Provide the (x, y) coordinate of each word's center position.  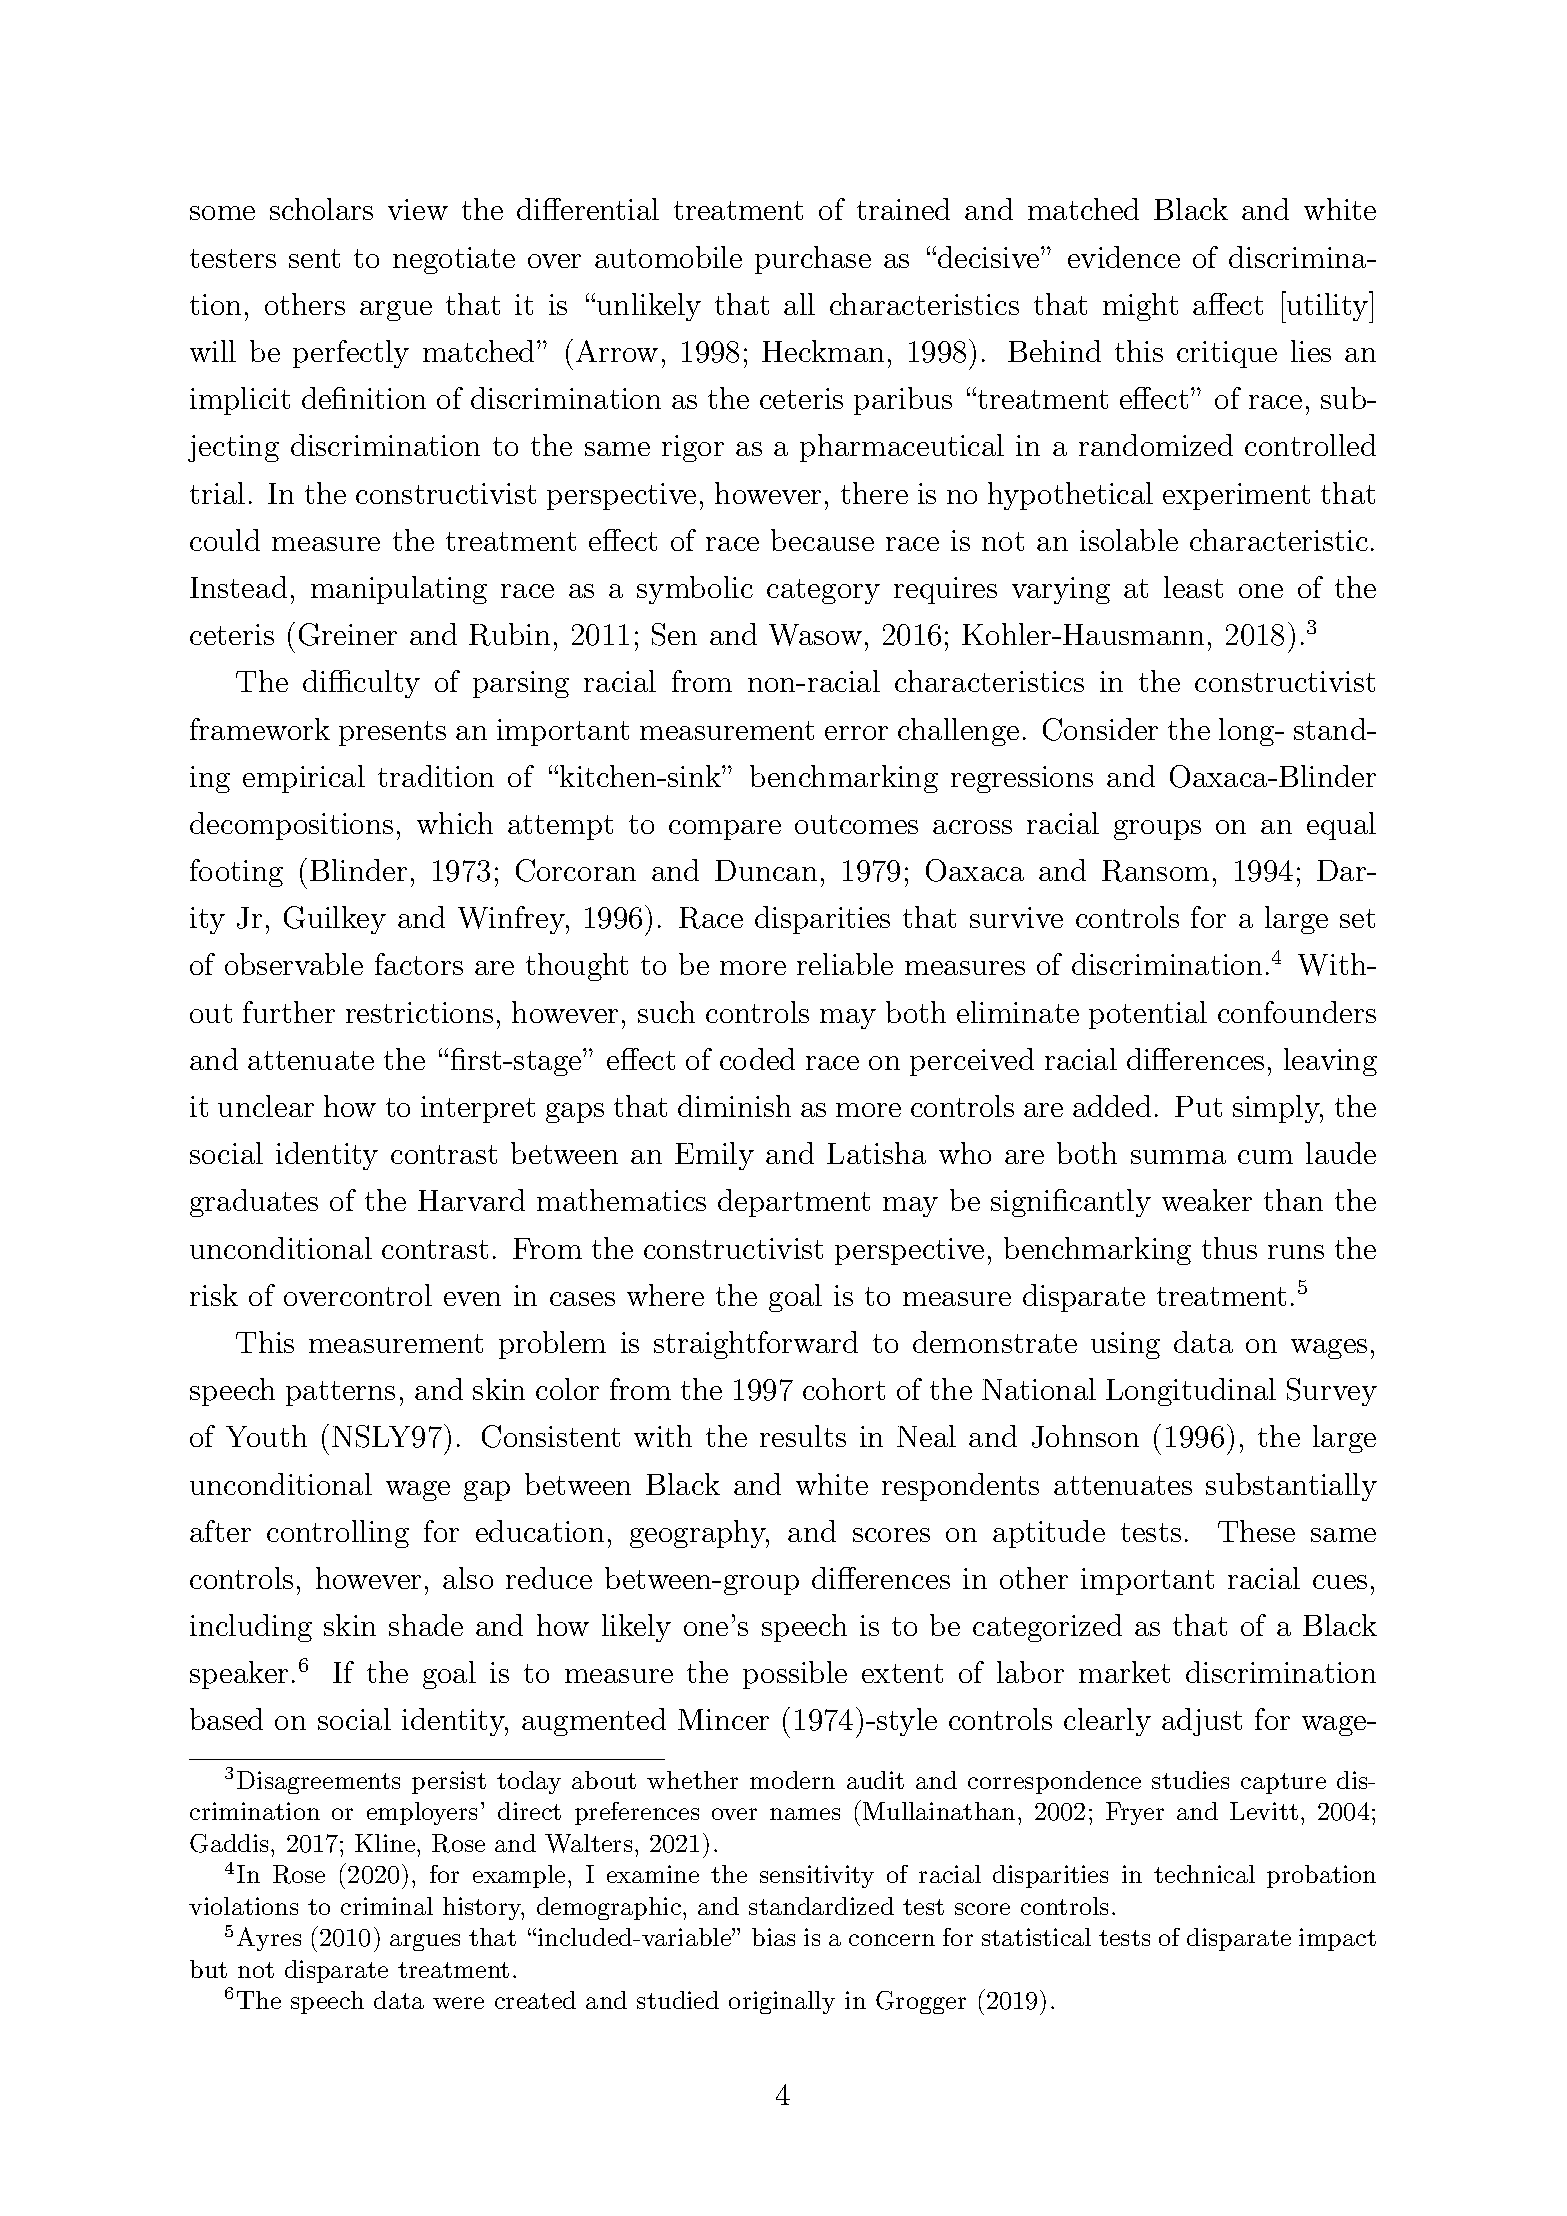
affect (1228, 304)
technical (1204, 1874)
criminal (387, 1906)
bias (773, 1937)
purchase (813, 260)
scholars (321, 209)
